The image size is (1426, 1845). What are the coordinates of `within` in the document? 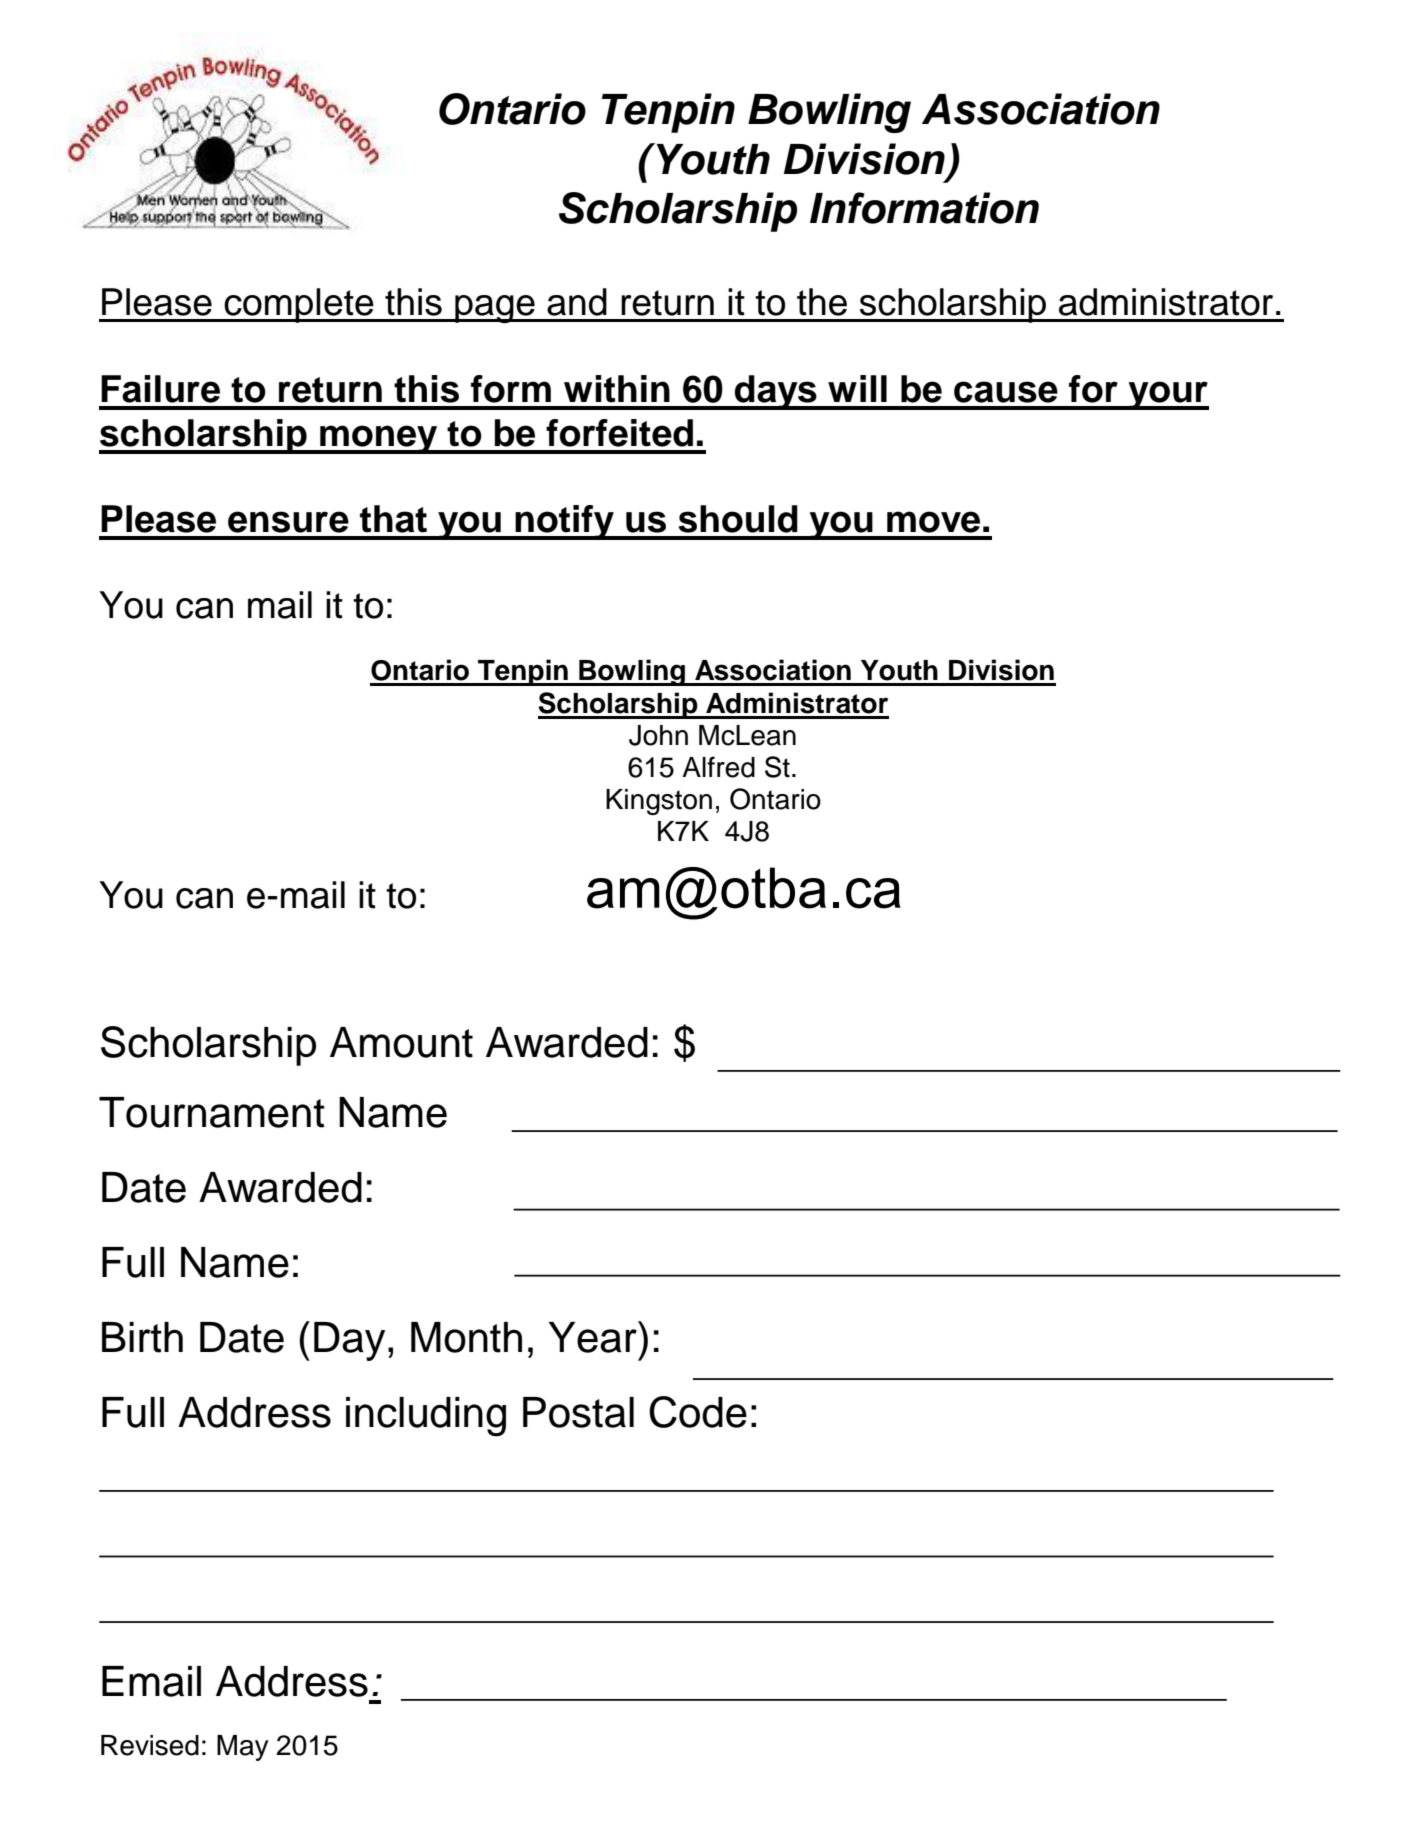 It's located at (617, 389).
